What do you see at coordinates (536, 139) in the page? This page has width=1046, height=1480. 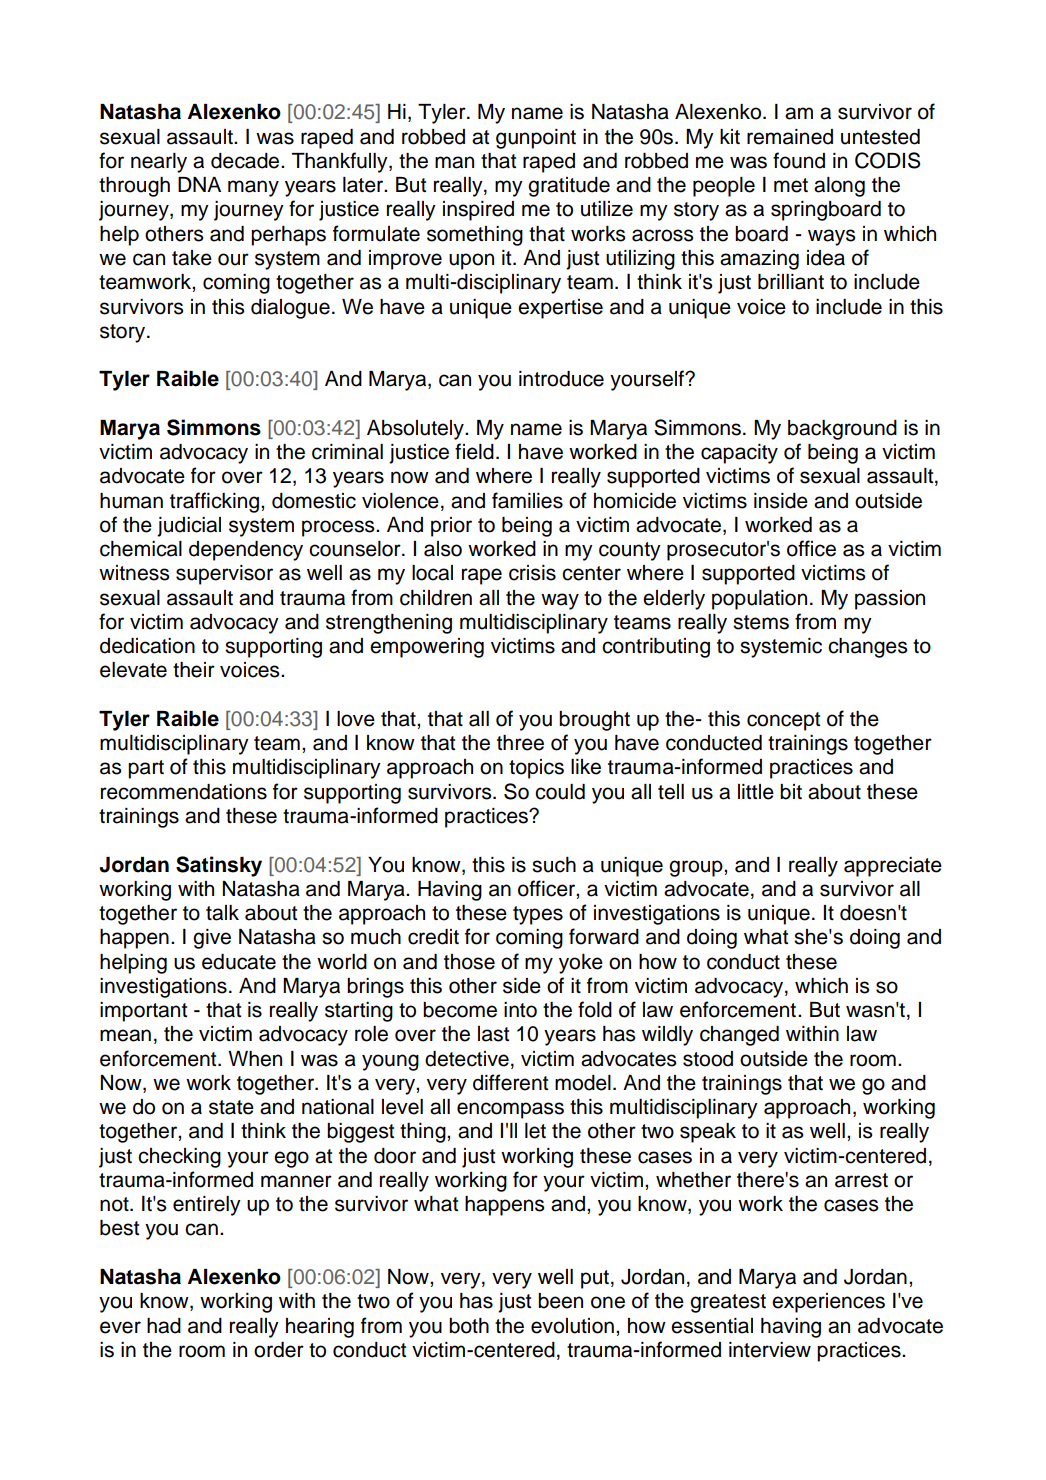 I see `gunpoint` at bounding box center [536, 139].
